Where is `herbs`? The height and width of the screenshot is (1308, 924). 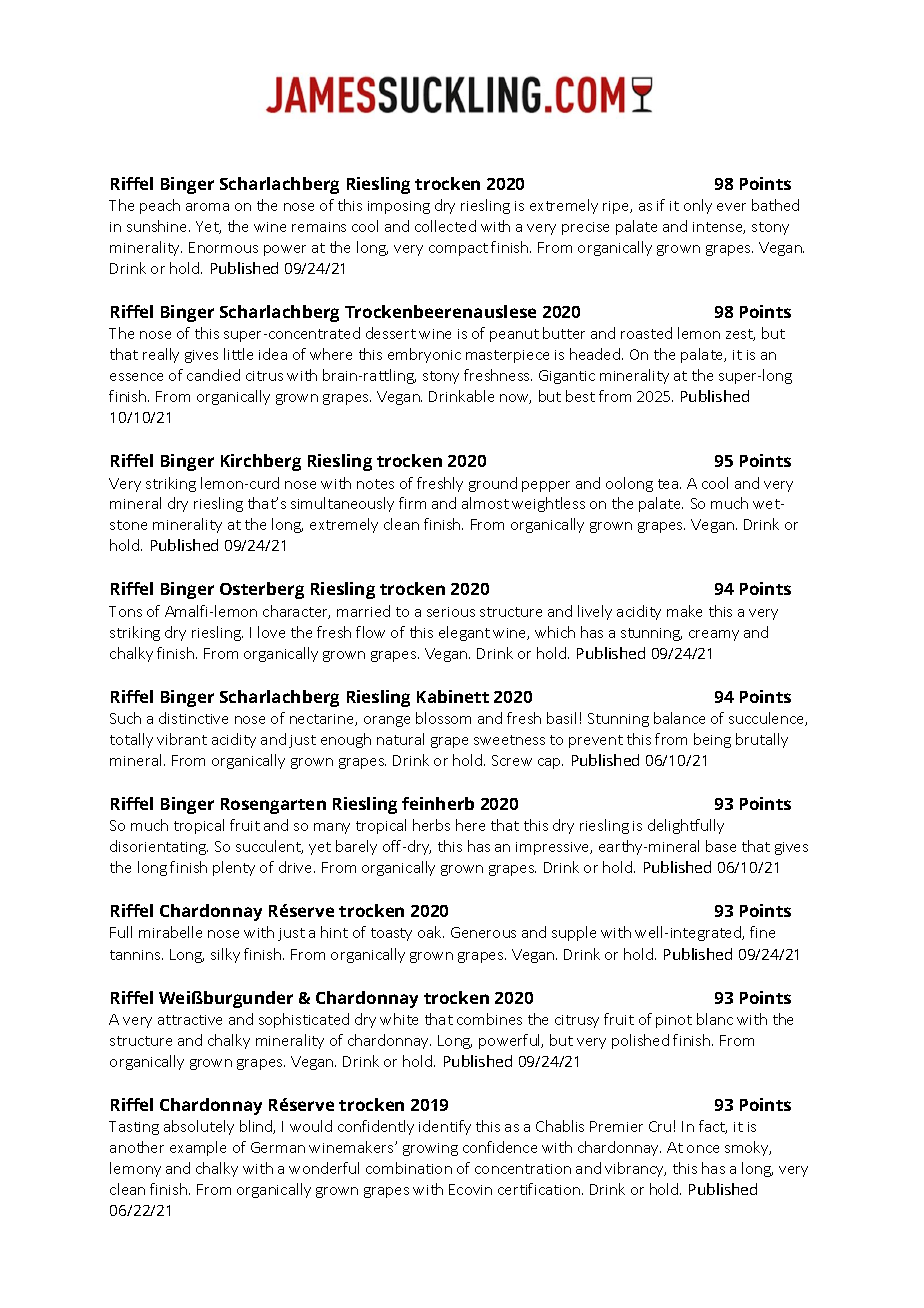
herbs is located at coordinates (431, 825).
